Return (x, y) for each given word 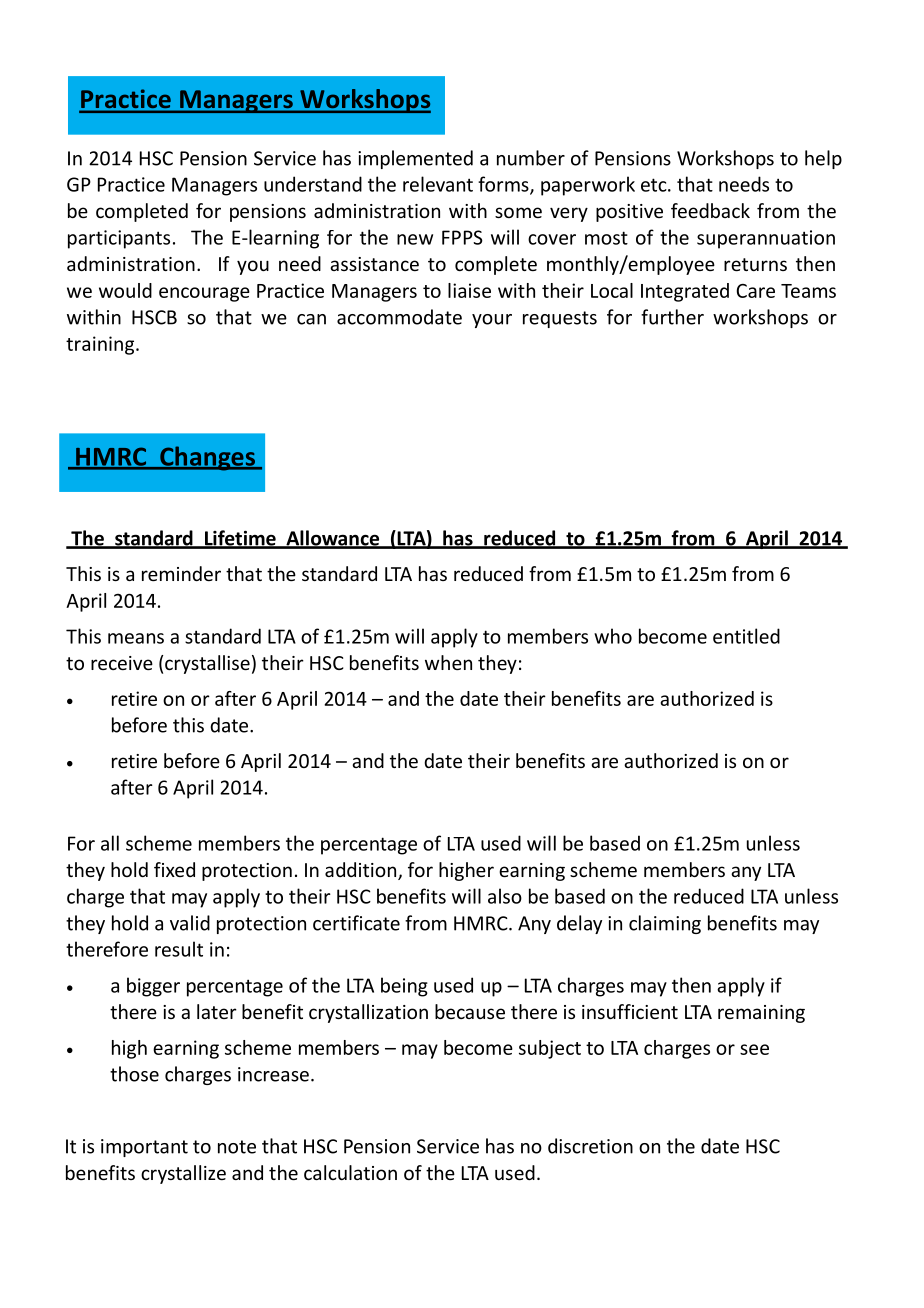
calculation (350, 1172)
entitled (746, 636)
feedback (710, 210)
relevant (438, 184)
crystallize (183, 1174)
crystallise (207, 664)
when (448, 662)
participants (119, 239)
